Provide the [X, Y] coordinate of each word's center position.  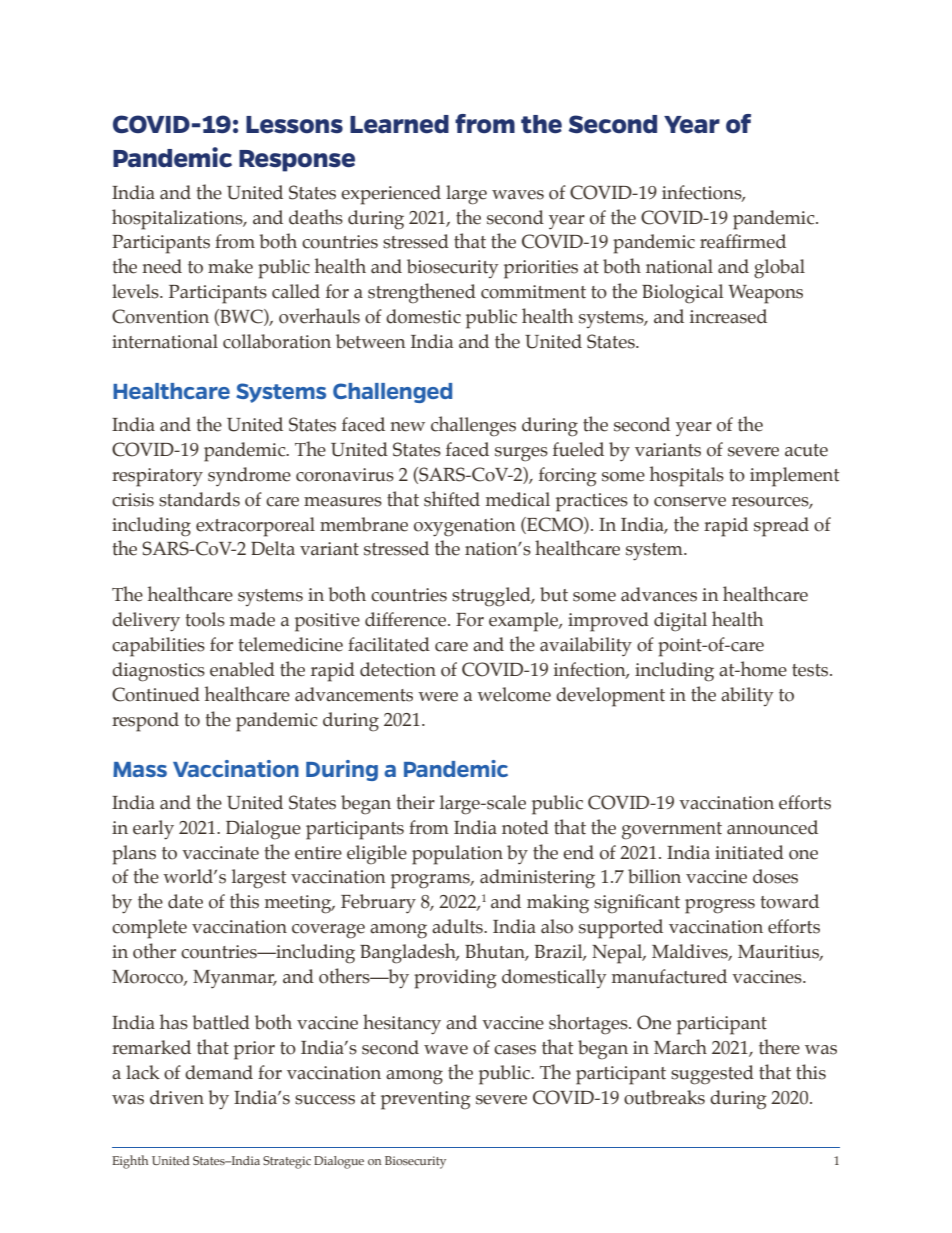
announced [772, 827]
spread [781, 527]
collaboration [277, 341]
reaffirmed [743, 241]
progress [720, 906]
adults [458, 926]
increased [728, 316]
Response [297, 161]
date [185, 901]
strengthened [422, 293]
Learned [399, 124]
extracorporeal [255, 527]
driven [177, 1097]
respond [145, 722]
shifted [452, 499]
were [438, 697]
